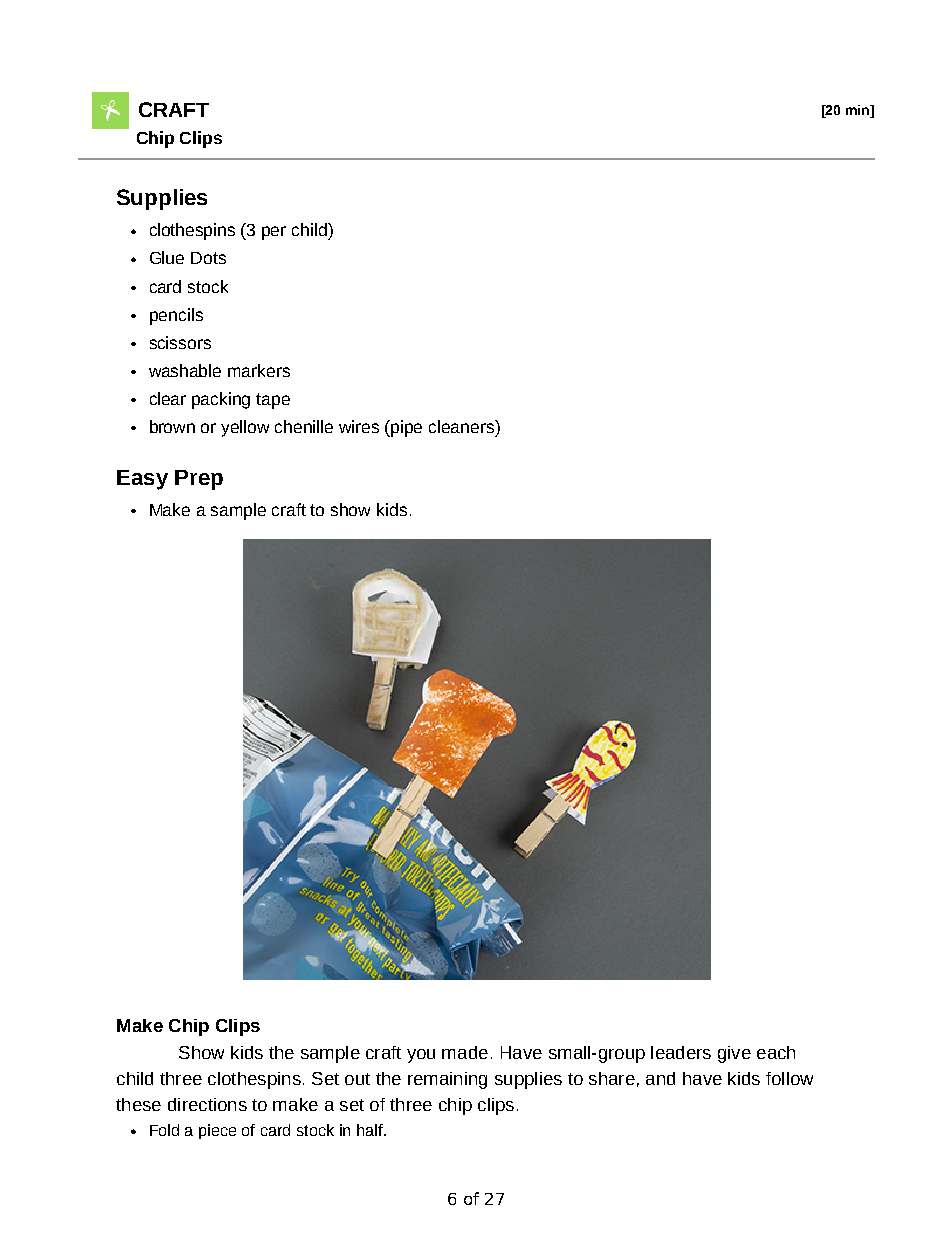 The image size is (952, 1233). What do you see at coordinates (789, 1078) in the screenshot?
I see `follow` at bounding box center [789, 1078].
